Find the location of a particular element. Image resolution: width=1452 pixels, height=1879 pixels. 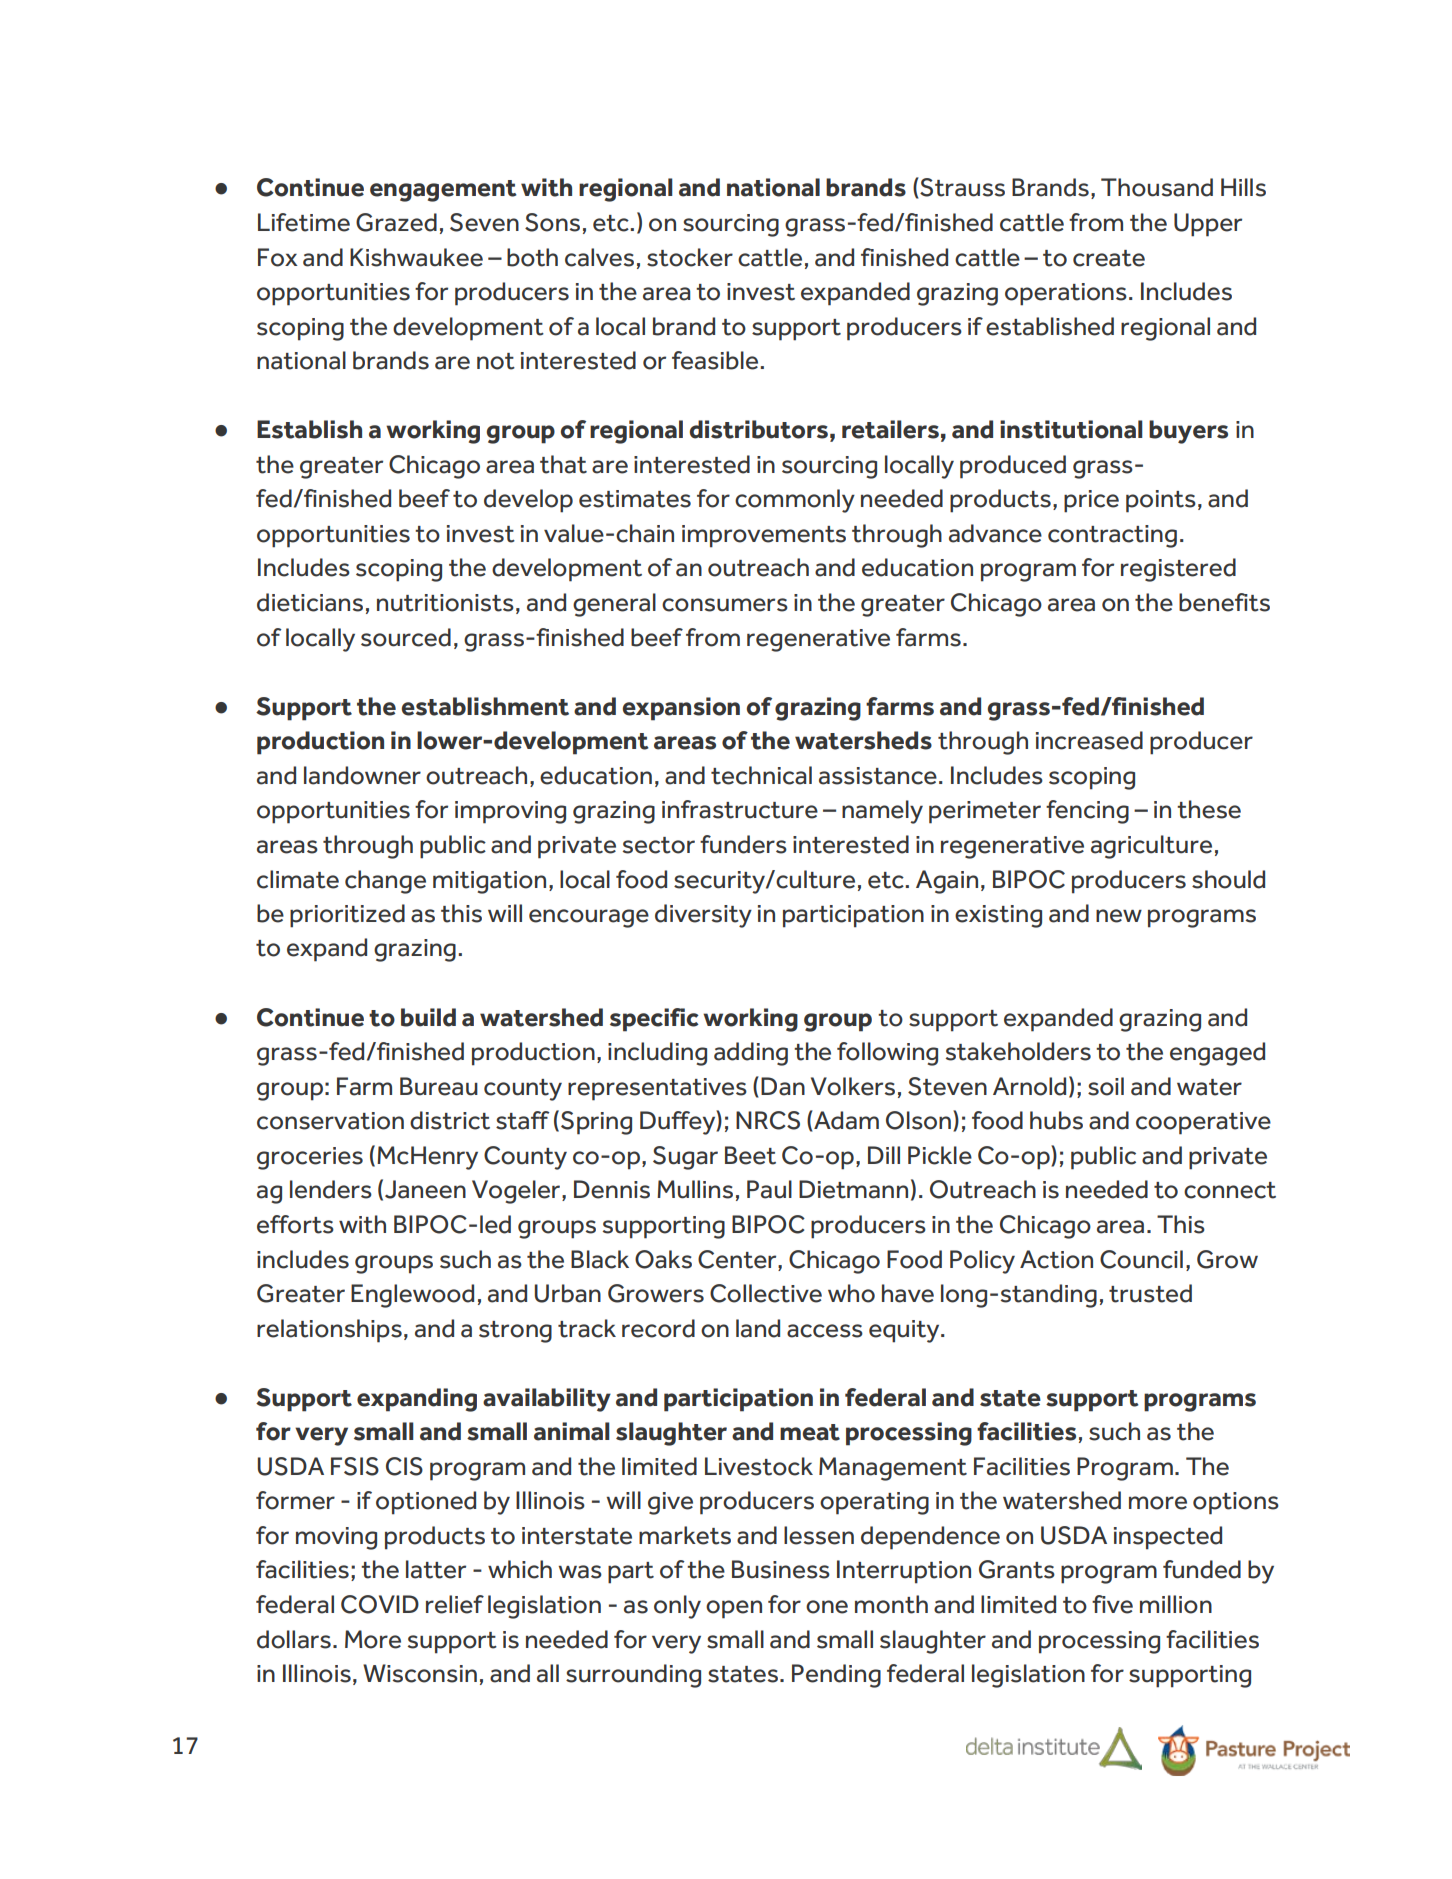

stocker is located at coordinates (690, 257).
